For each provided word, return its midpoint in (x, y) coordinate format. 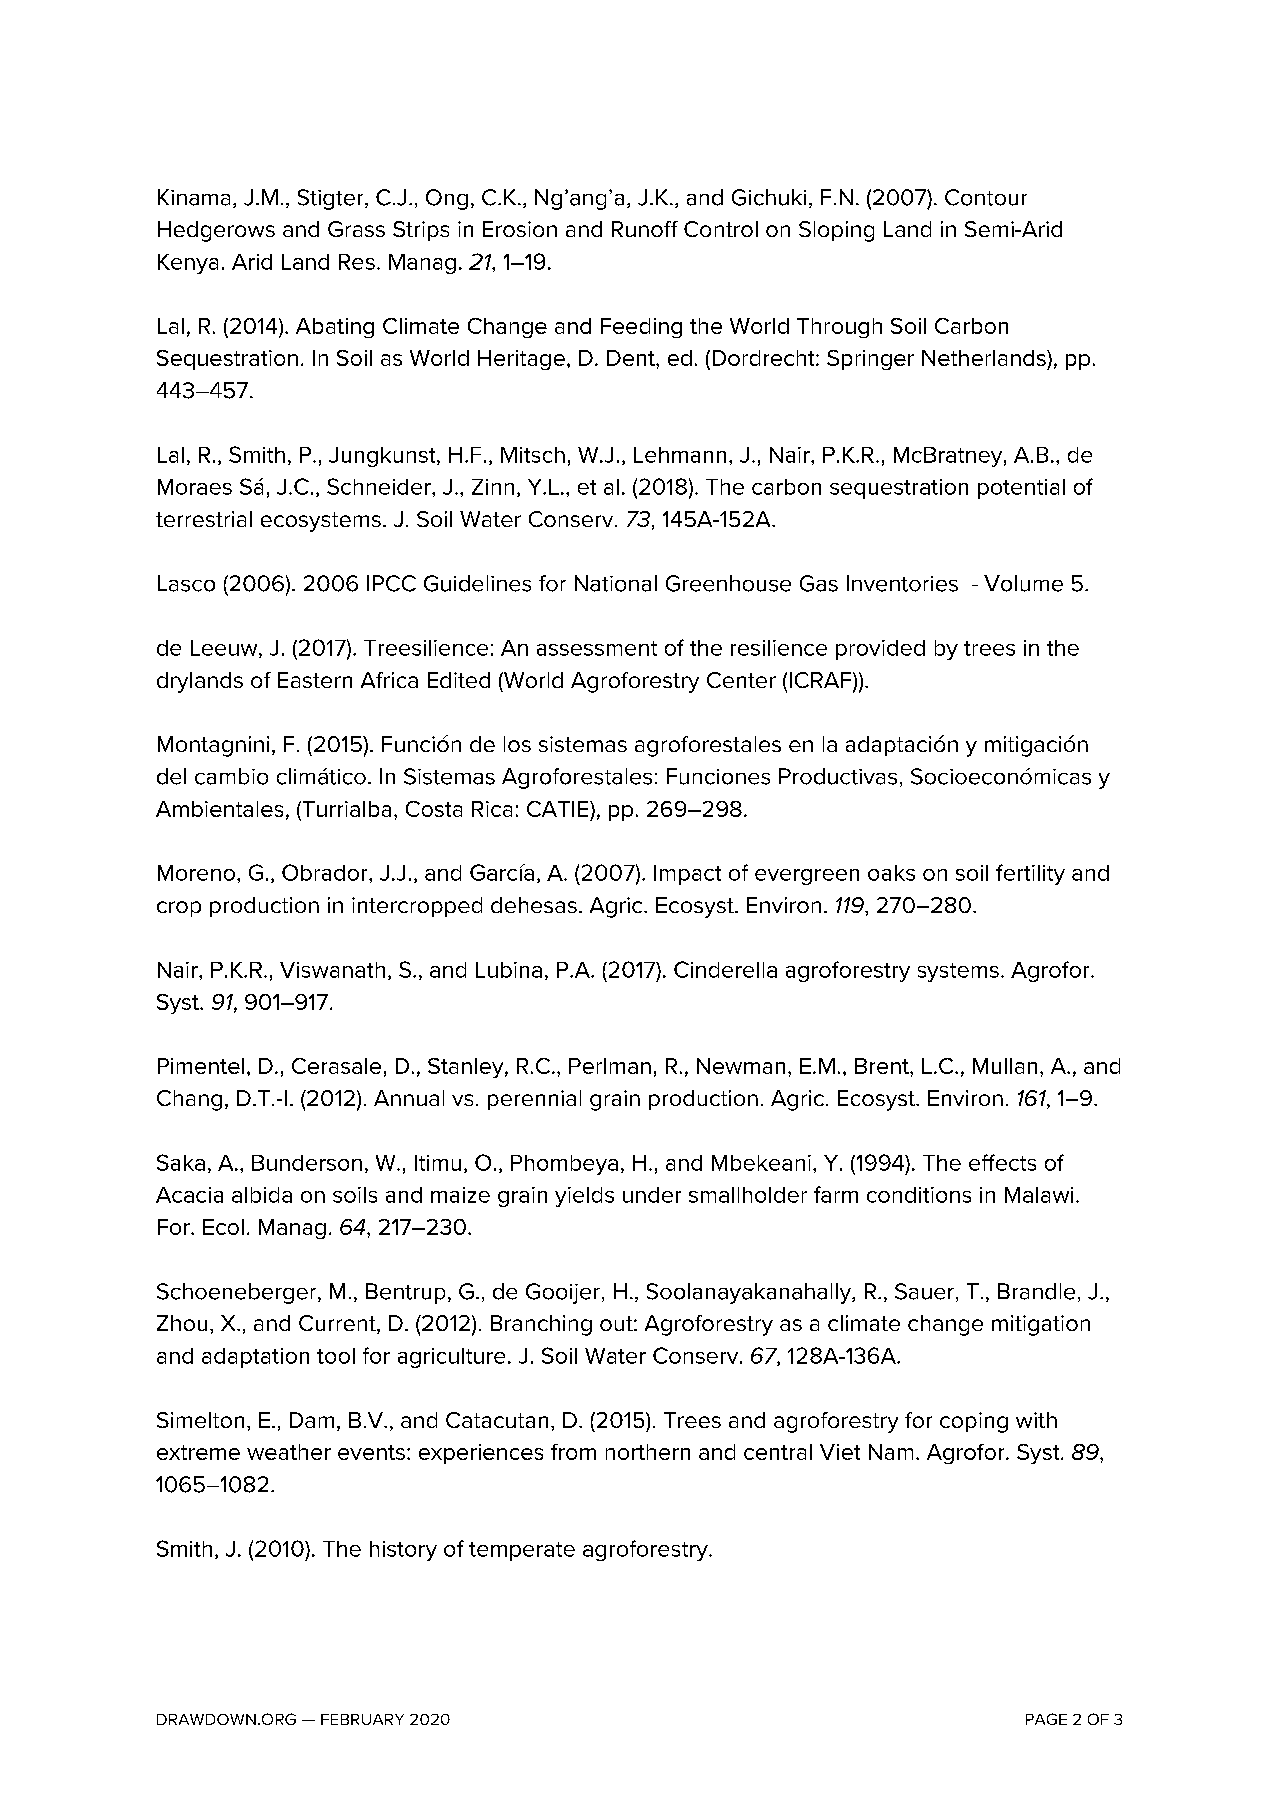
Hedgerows (216, 231)
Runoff (645, 229)
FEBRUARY (362, 1719)
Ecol (223, 1227)
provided (880, 650)
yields (584, 1197)
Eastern (315, 680)
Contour (986, 197)
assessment (597, 648)
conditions (919, 1195)
